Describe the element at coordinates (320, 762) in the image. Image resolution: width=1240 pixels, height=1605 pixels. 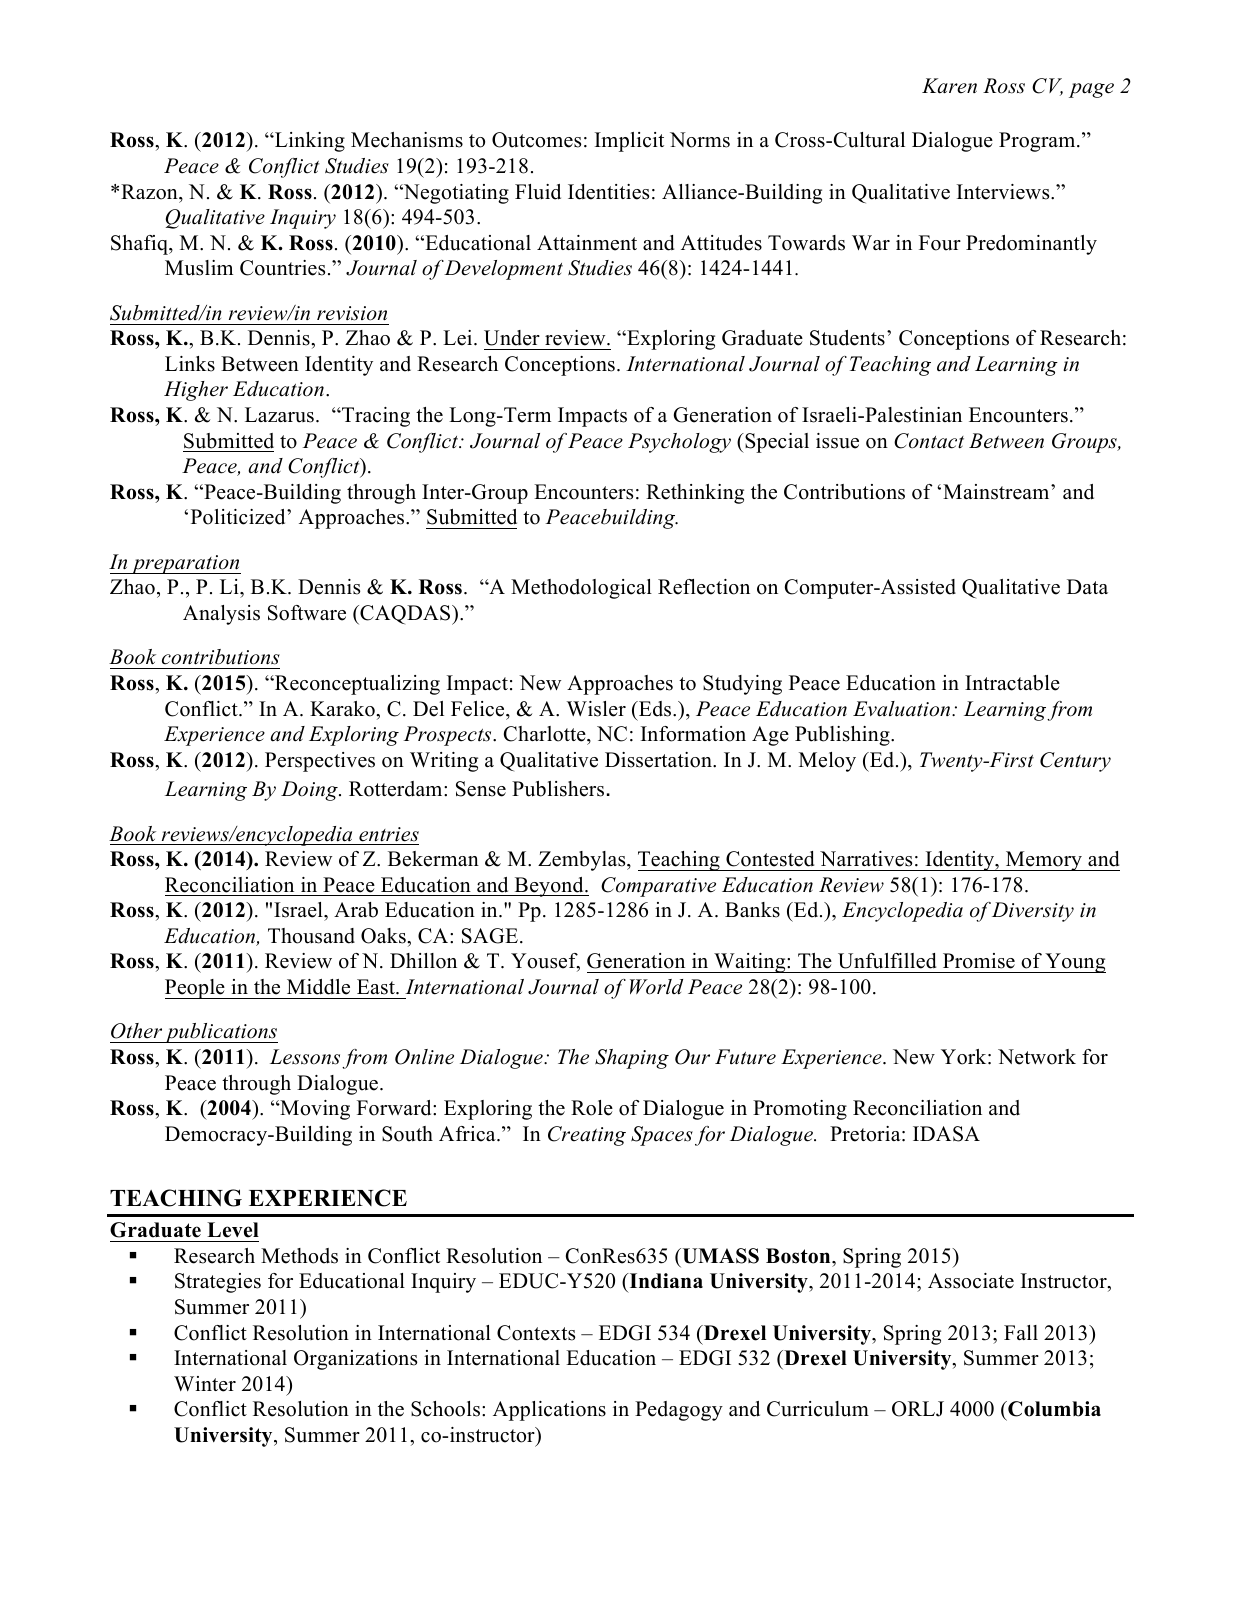
I see `Perspectives` at that location.
